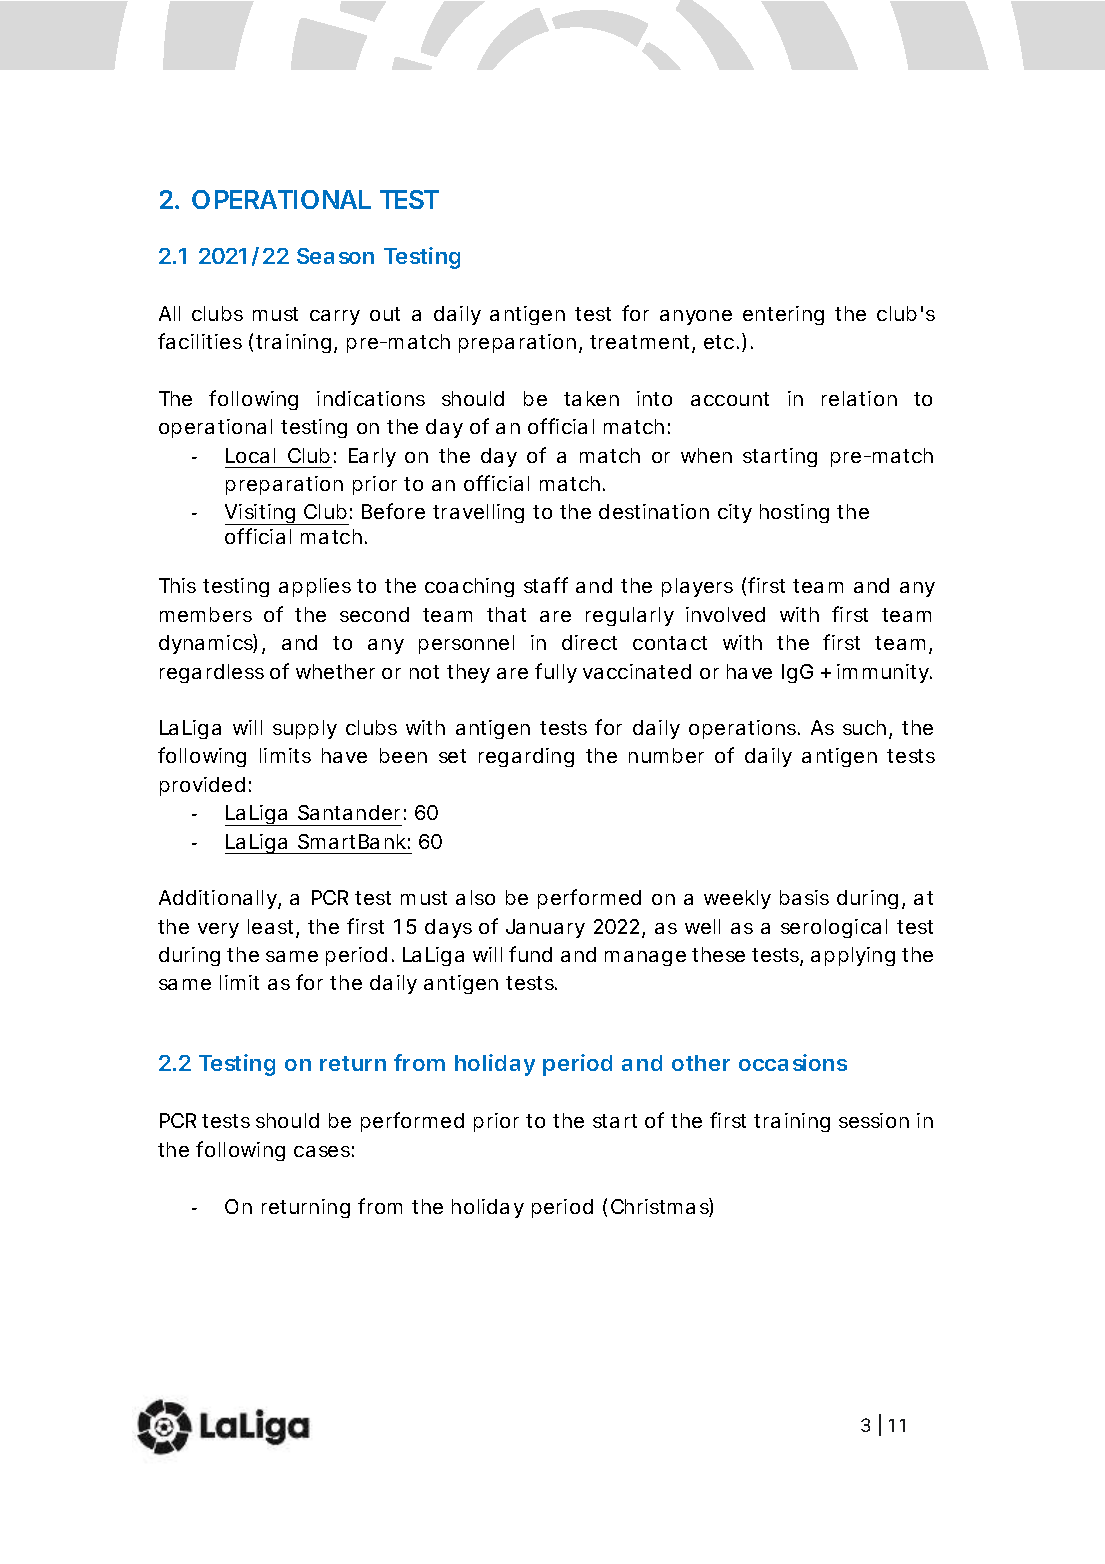 The height and width of the screenshot is (1564, 1105). Describe the element at coordinates (272, 928) in the screenshot. I see `least` at that location.
